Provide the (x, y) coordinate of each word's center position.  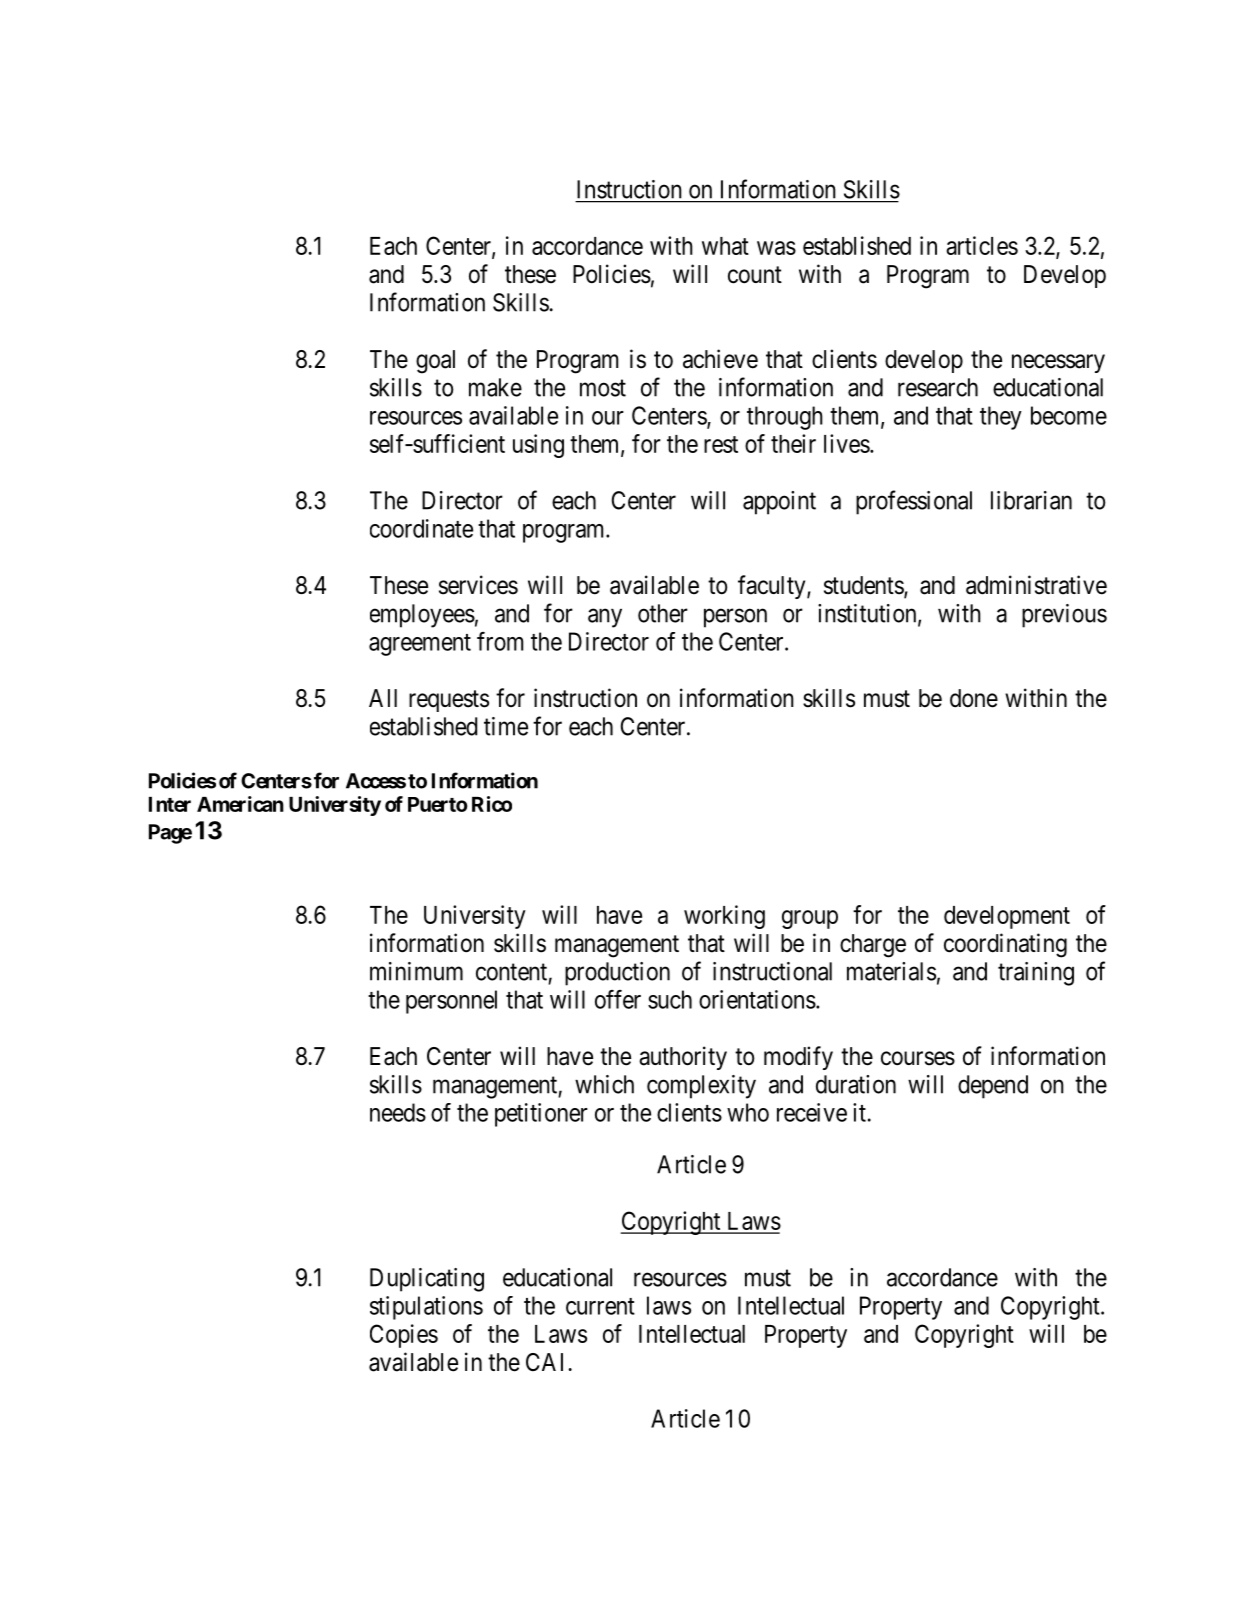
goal (435, 362)
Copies (404, 1336)
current (600, 1306)
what (725, 246)
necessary (1058, 363)
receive (812, 1112)
